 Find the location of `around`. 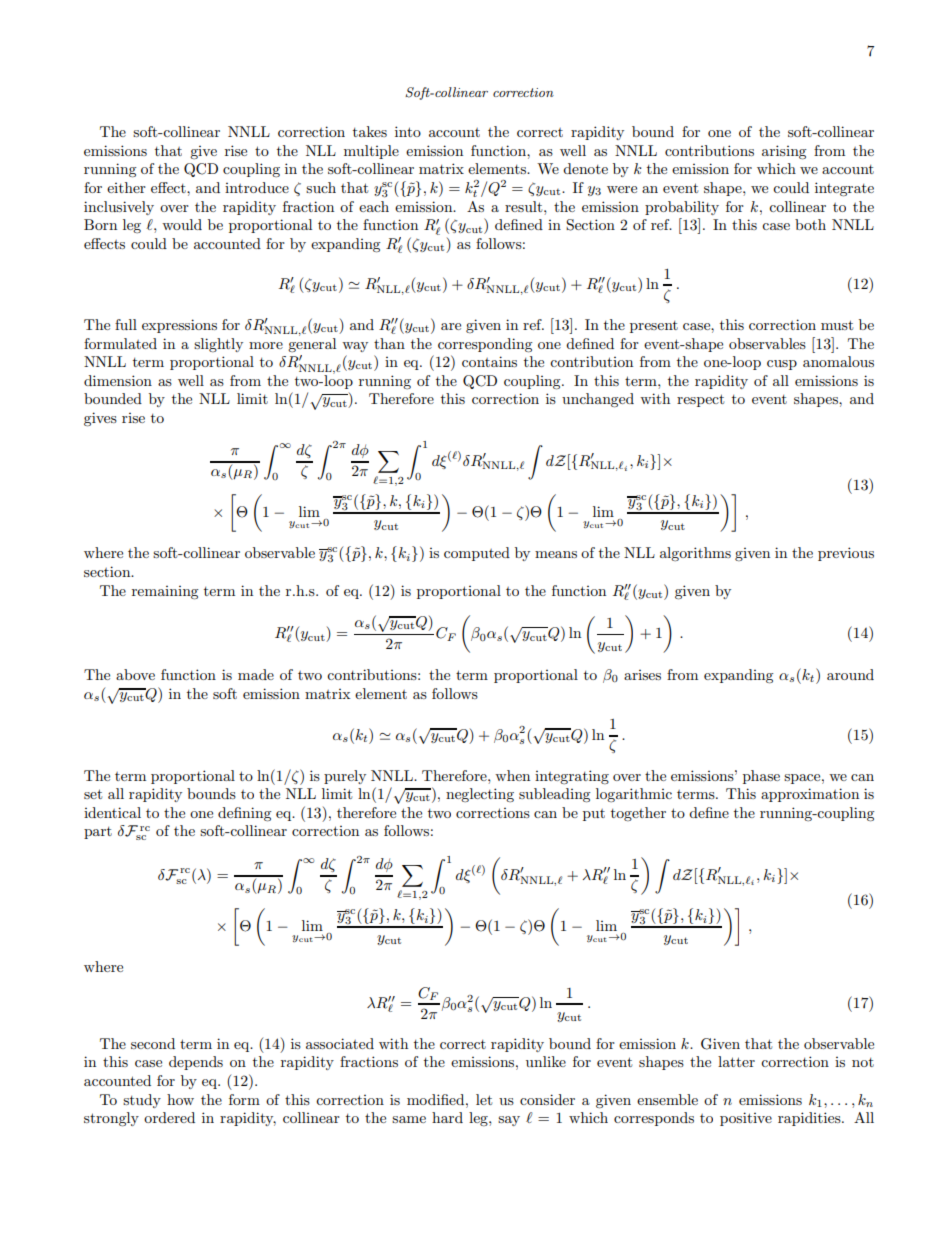

around is located at coordinates (850, 674).
